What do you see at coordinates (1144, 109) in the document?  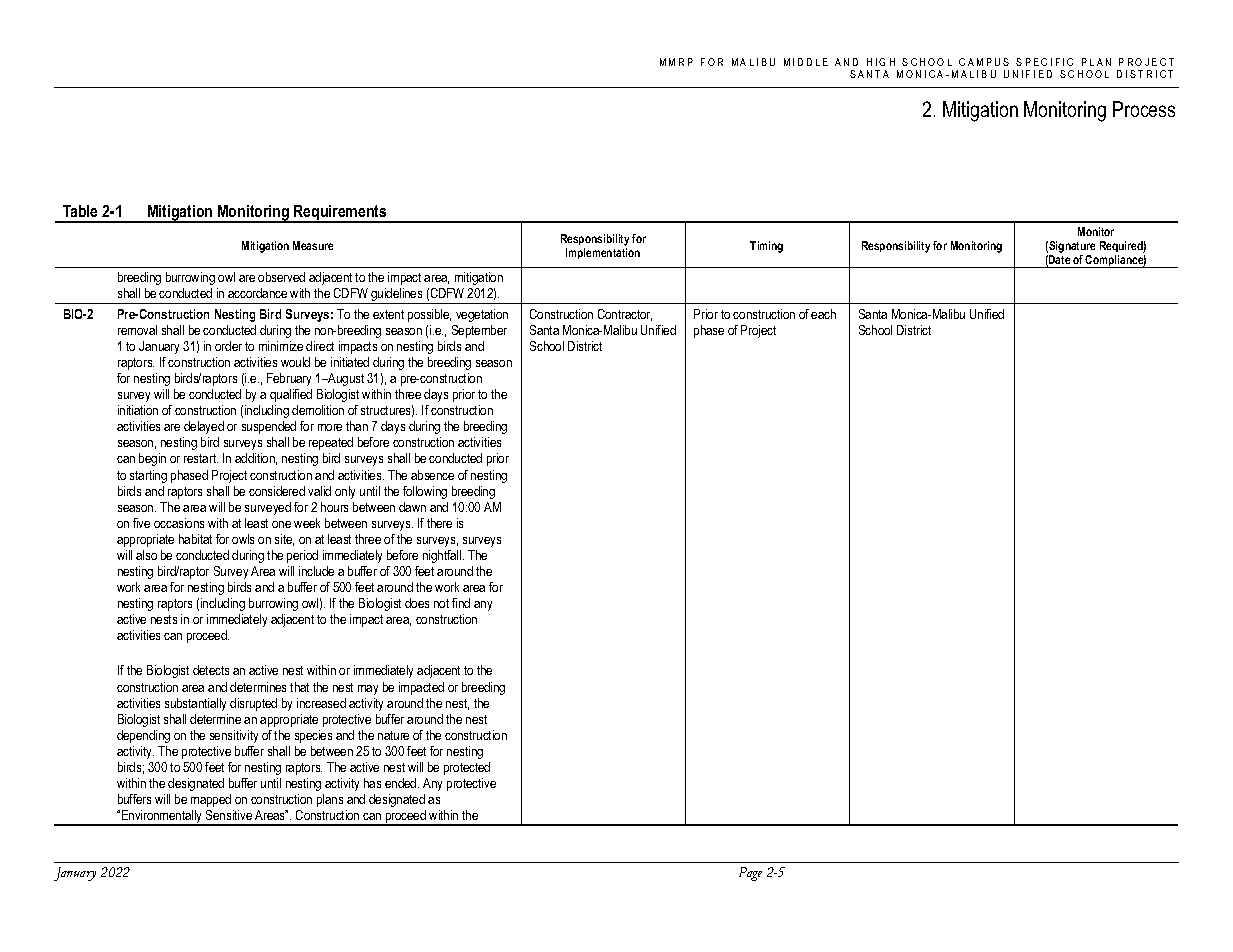 I see `Process` at bounding box center [1144, 109].
